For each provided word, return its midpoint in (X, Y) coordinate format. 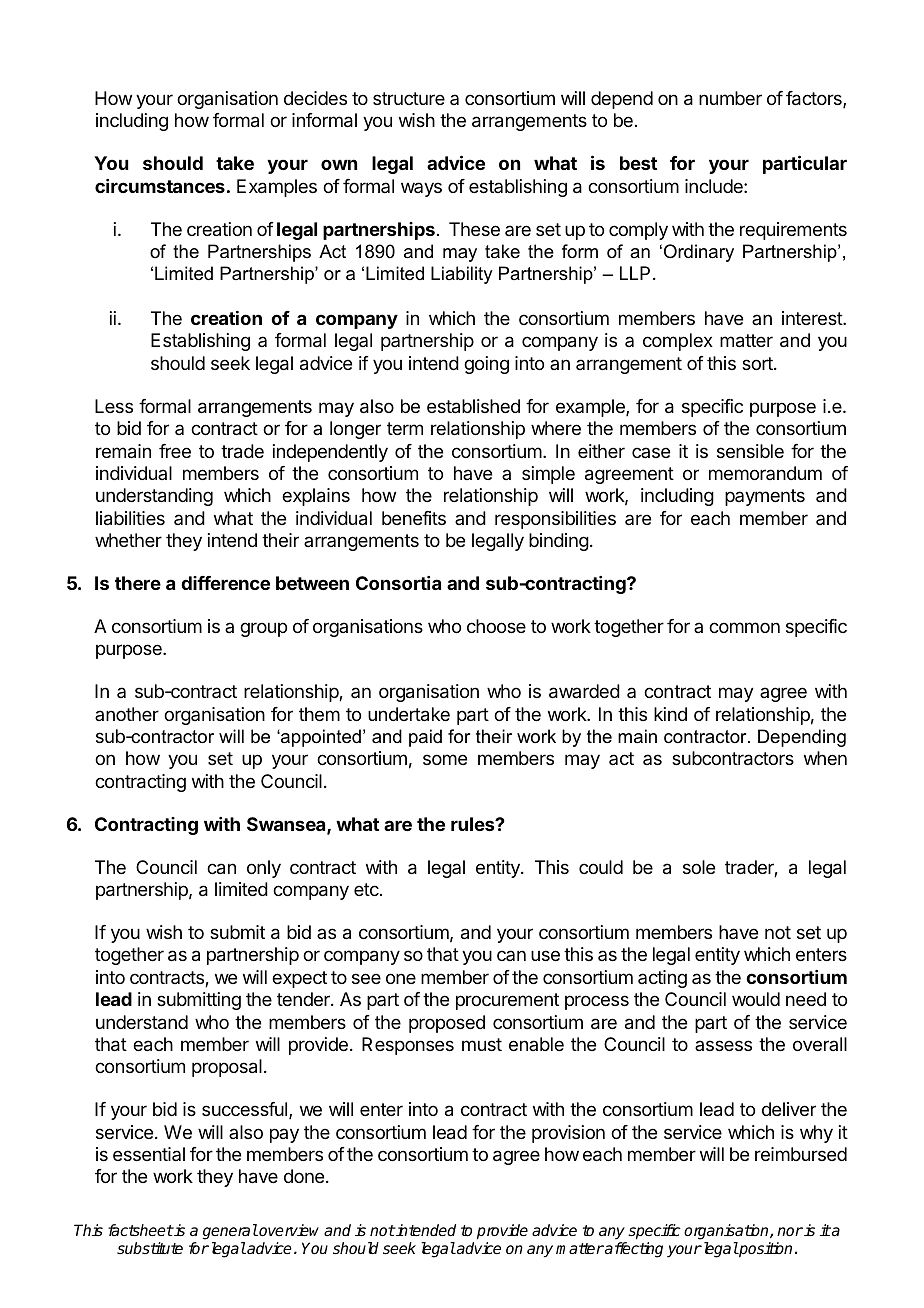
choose (496, 626)
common (744, 627)
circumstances (160, 186)
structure (409, 98)
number (730, 98)
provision (568, 1134)
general (230, 1233)
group (263, 629)
